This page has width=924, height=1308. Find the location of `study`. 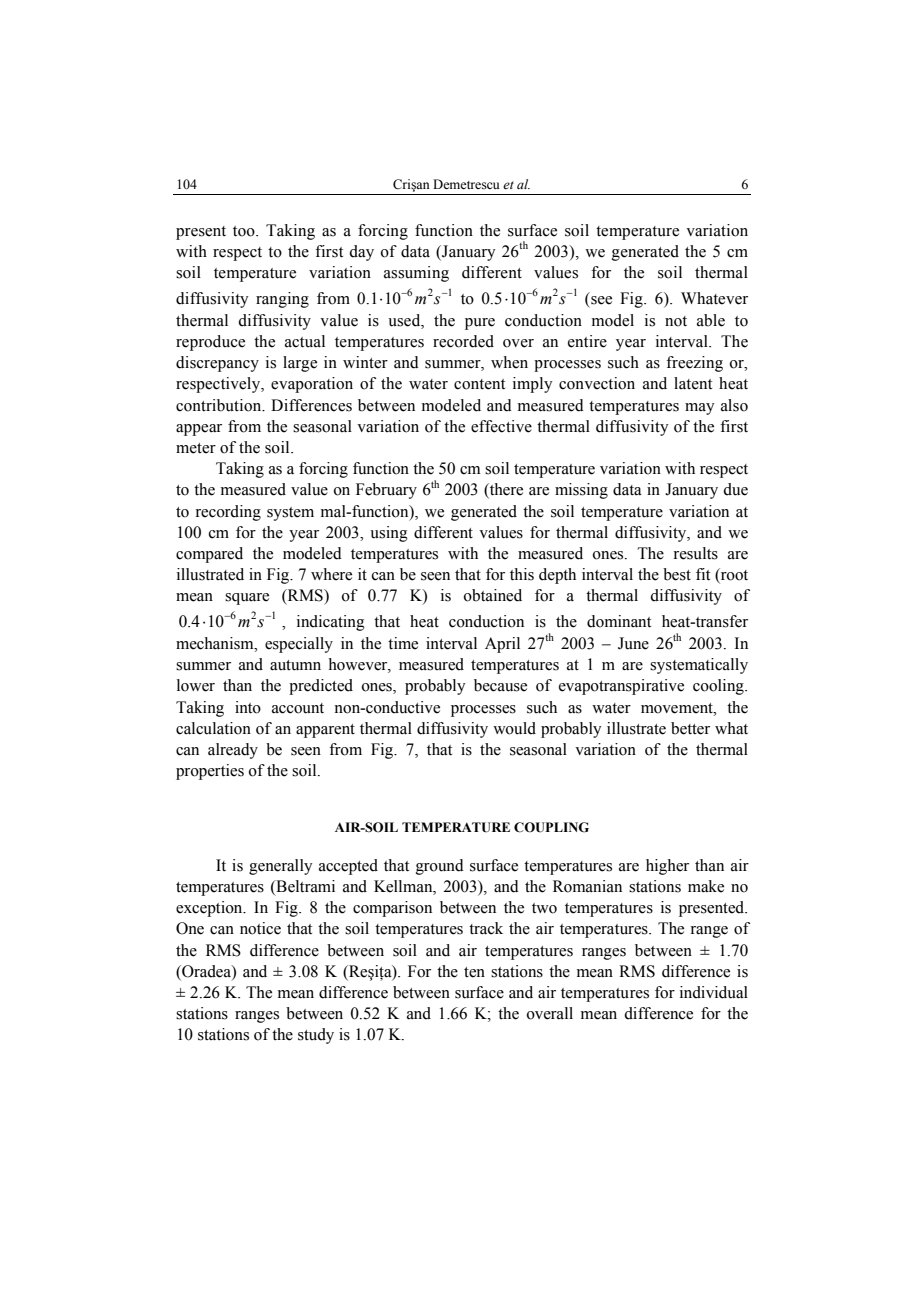

study is located at coordinates (316, 1036).
